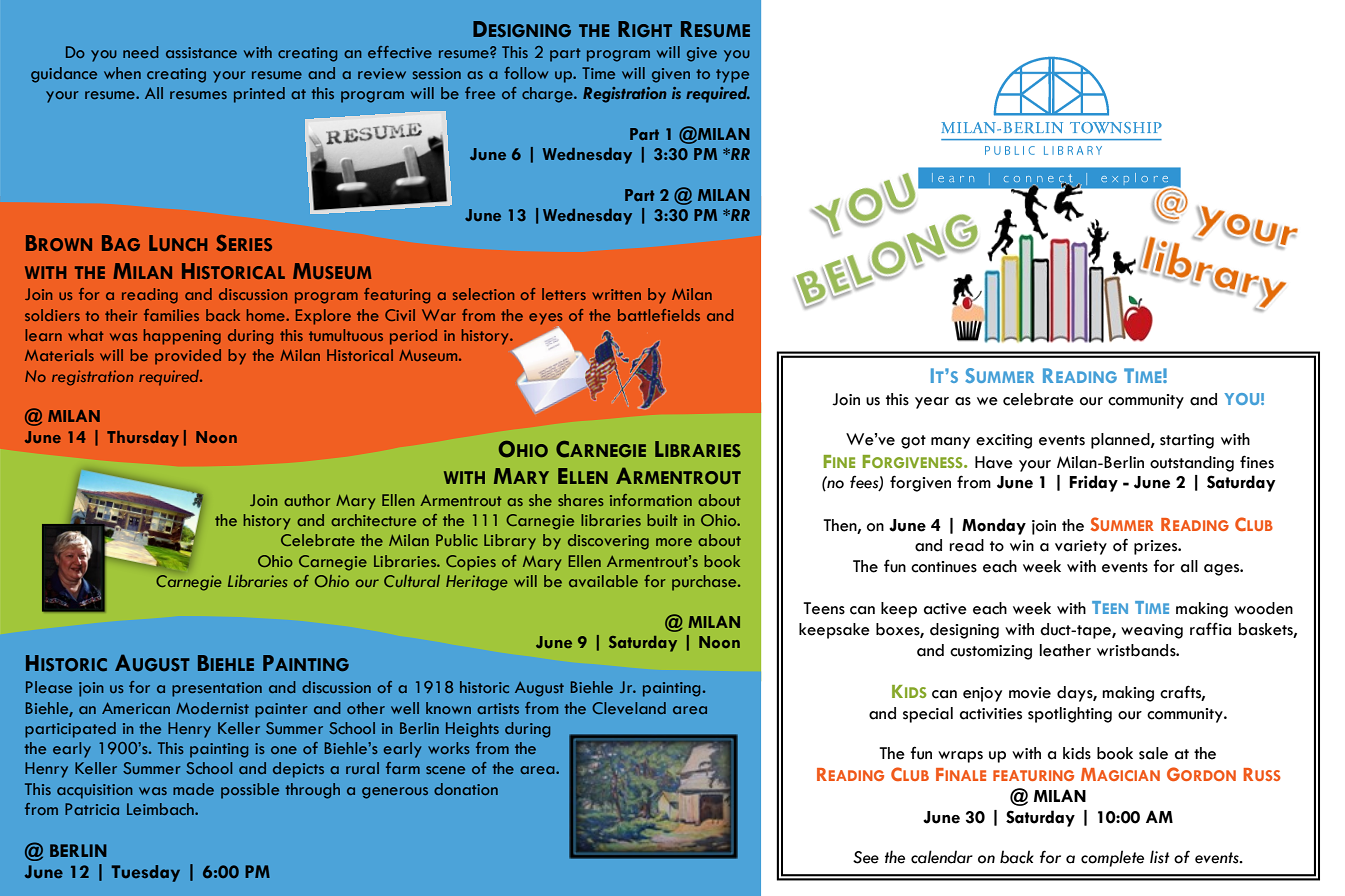 The image size is (1345, 896). Describe the element at coordinates (705, 583) in the image. I see `purchase` at that location.
